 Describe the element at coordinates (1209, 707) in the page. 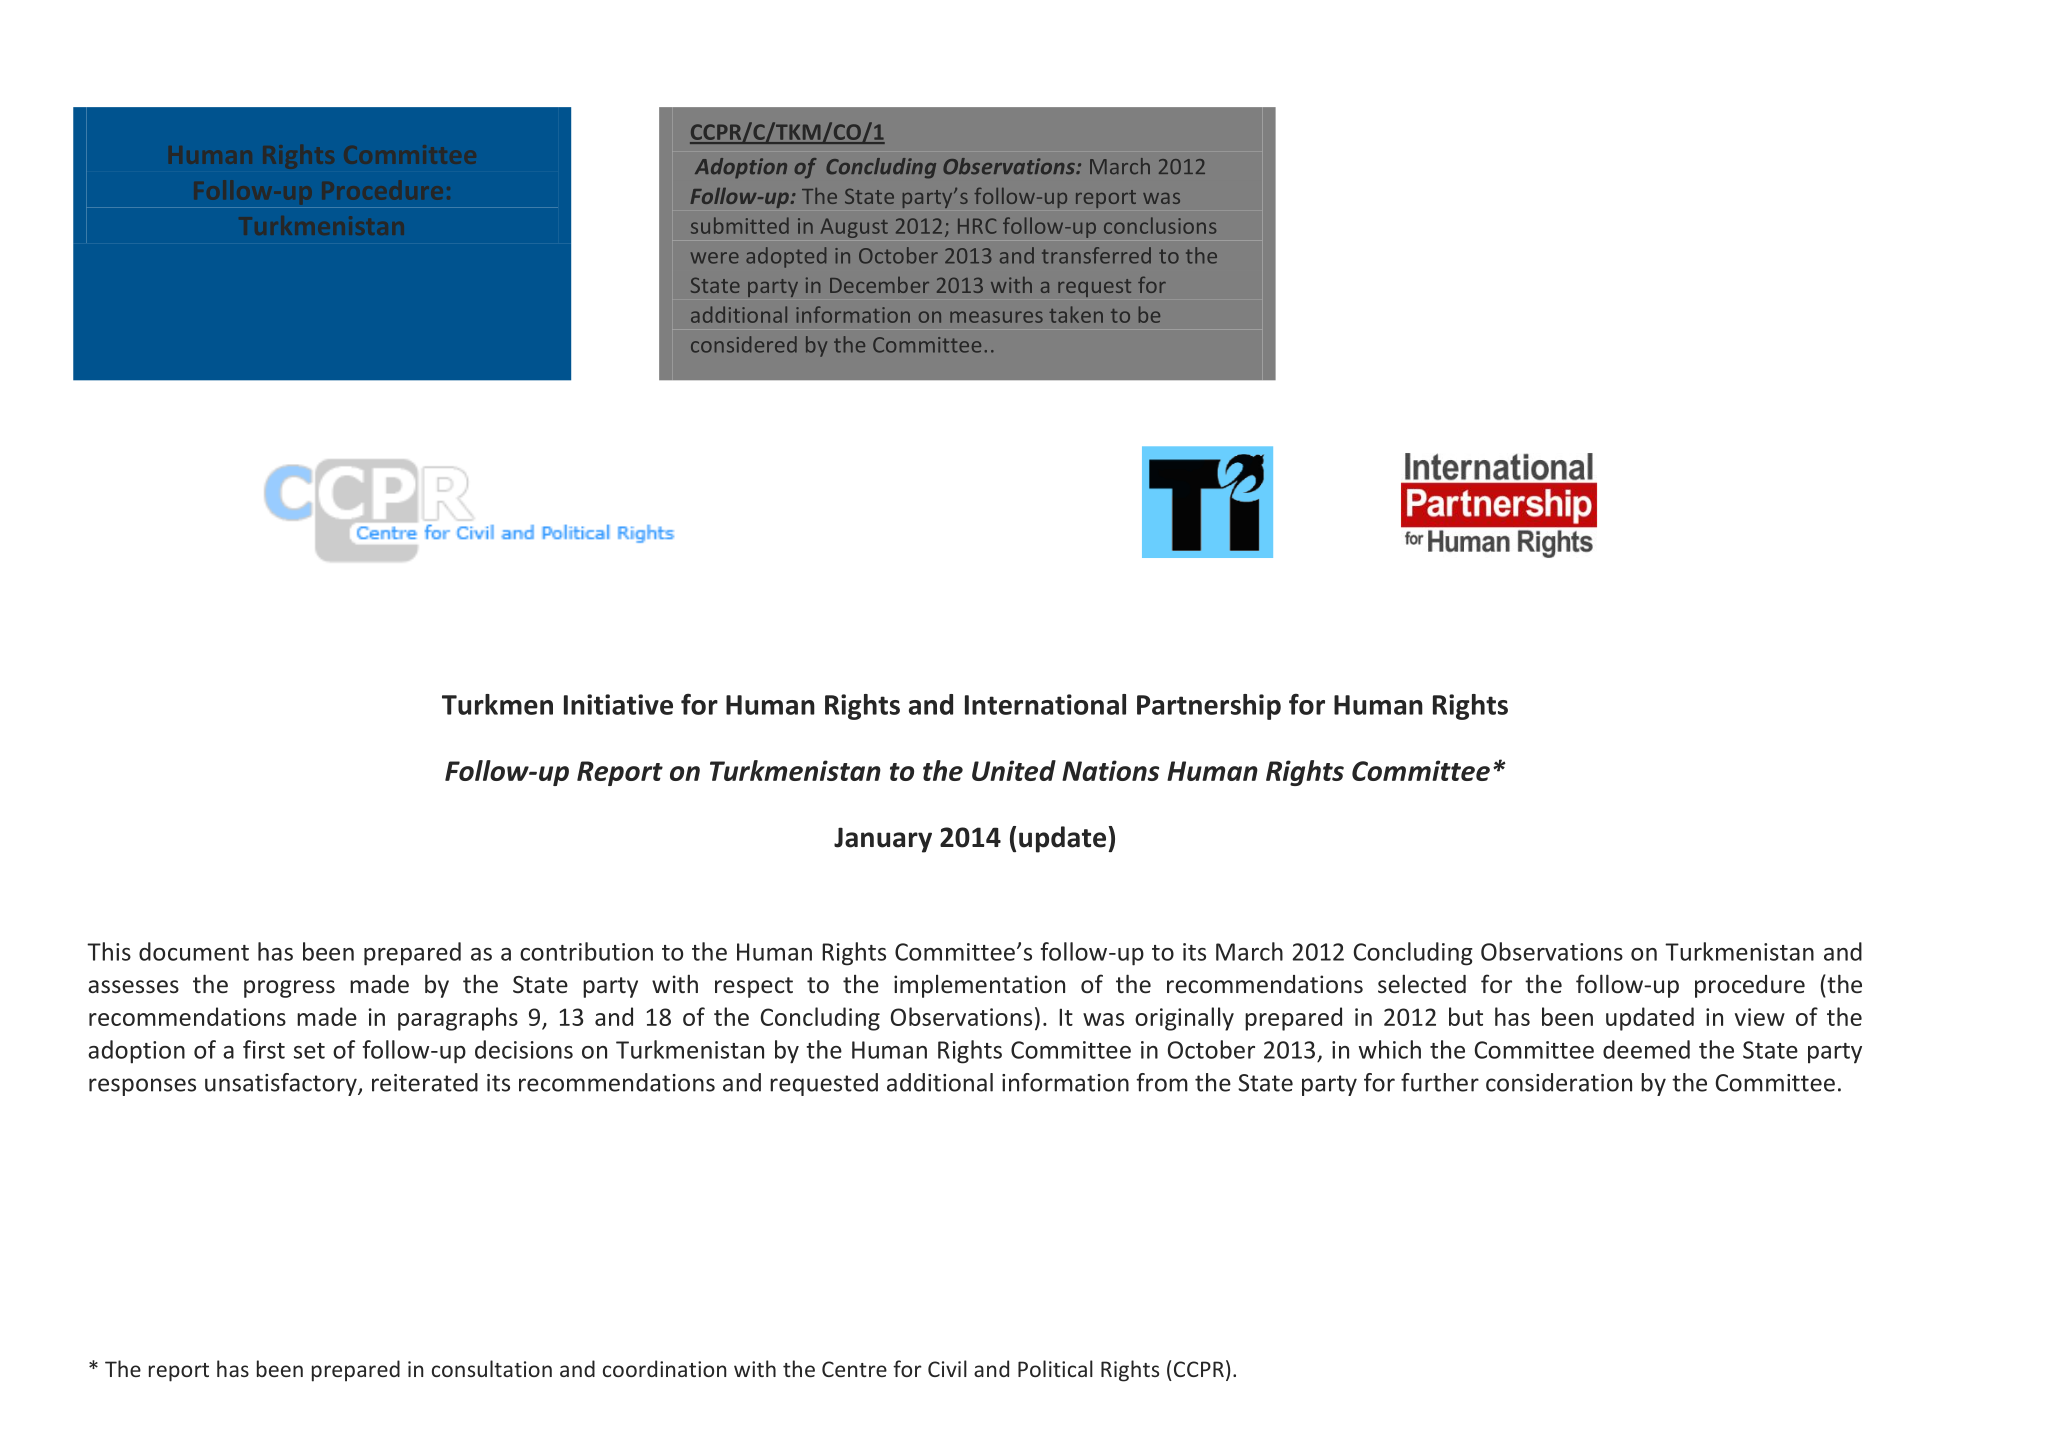

I see `Partnership` at that location.
